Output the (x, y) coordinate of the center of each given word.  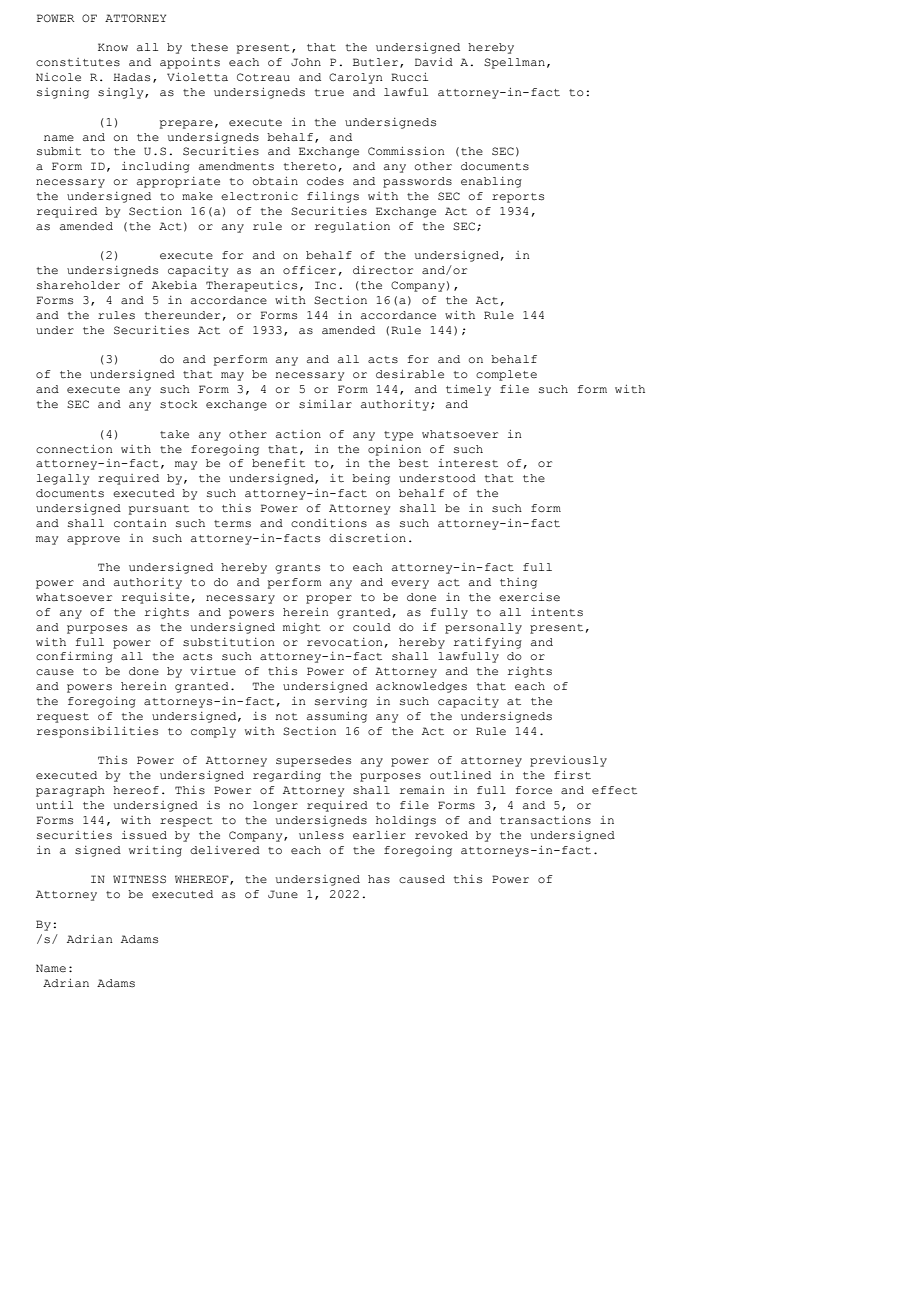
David (434, 62)
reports (518, 198)
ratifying (488, 643)
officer (309, 270)
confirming (74, 657)
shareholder (78, 285)
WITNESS (139, 879)
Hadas (131, 77)
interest (468, 463)
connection (74, 449)
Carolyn (356, 78)
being (371, 479)
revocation (345, 642)
